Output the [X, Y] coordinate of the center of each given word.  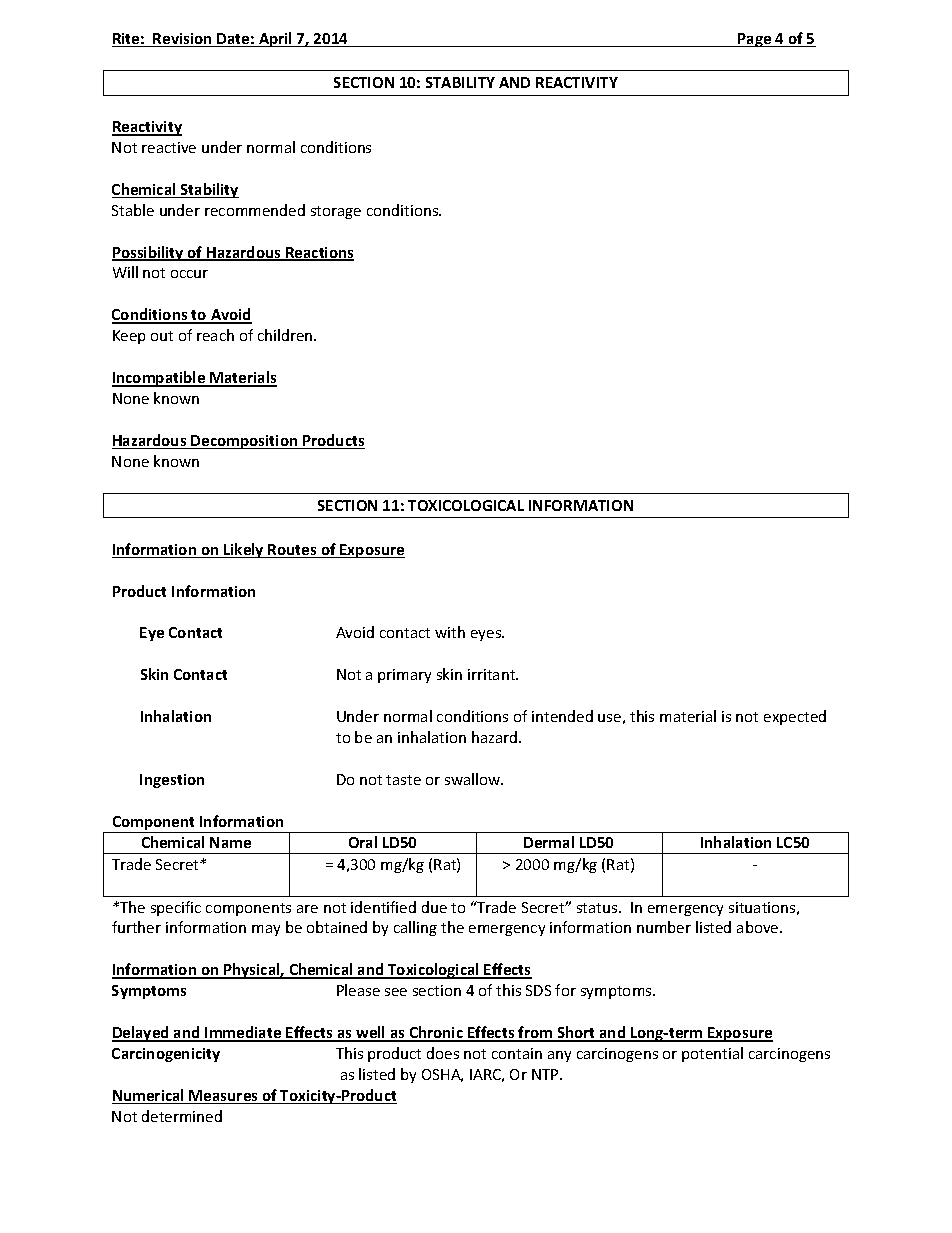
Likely [244, 550]
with [450, 632]
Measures [224, 1097]
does [443, 1053]
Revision [182, 40]
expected [795, 717]
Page [755, 40]
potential [712, 1054]
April [275, 39]
